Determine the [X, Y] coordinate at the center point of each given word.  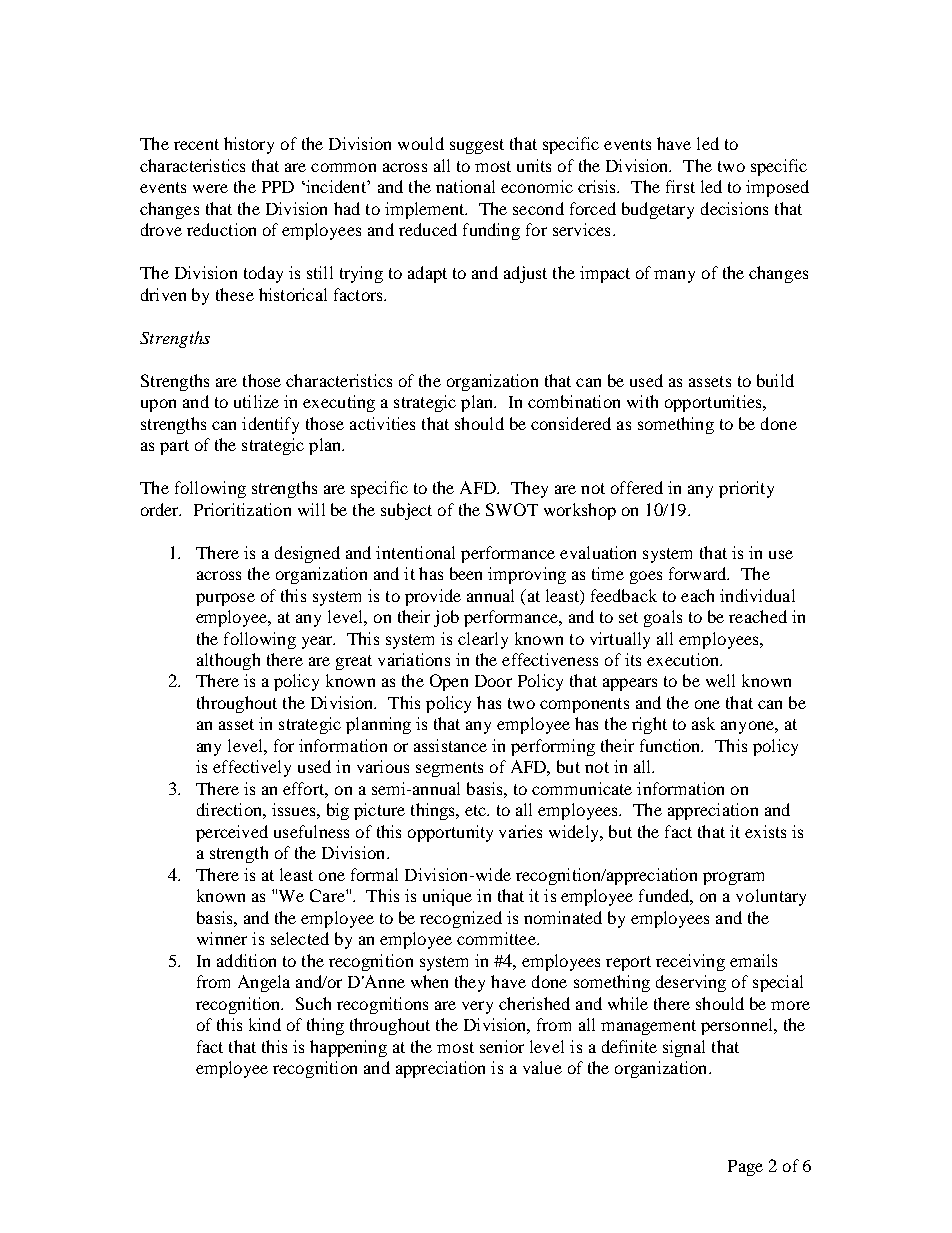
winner [222, 938]
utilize [256, 401]
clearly [483, 640]
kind [265, 1024]
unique [447, 897]
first [680, 186]
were [210, 188]
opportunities [714, 403]
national [465, 186]
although [228, 661]
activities [382, 423]
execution [684, 659]
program [733, 878]
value [542, 1067]
